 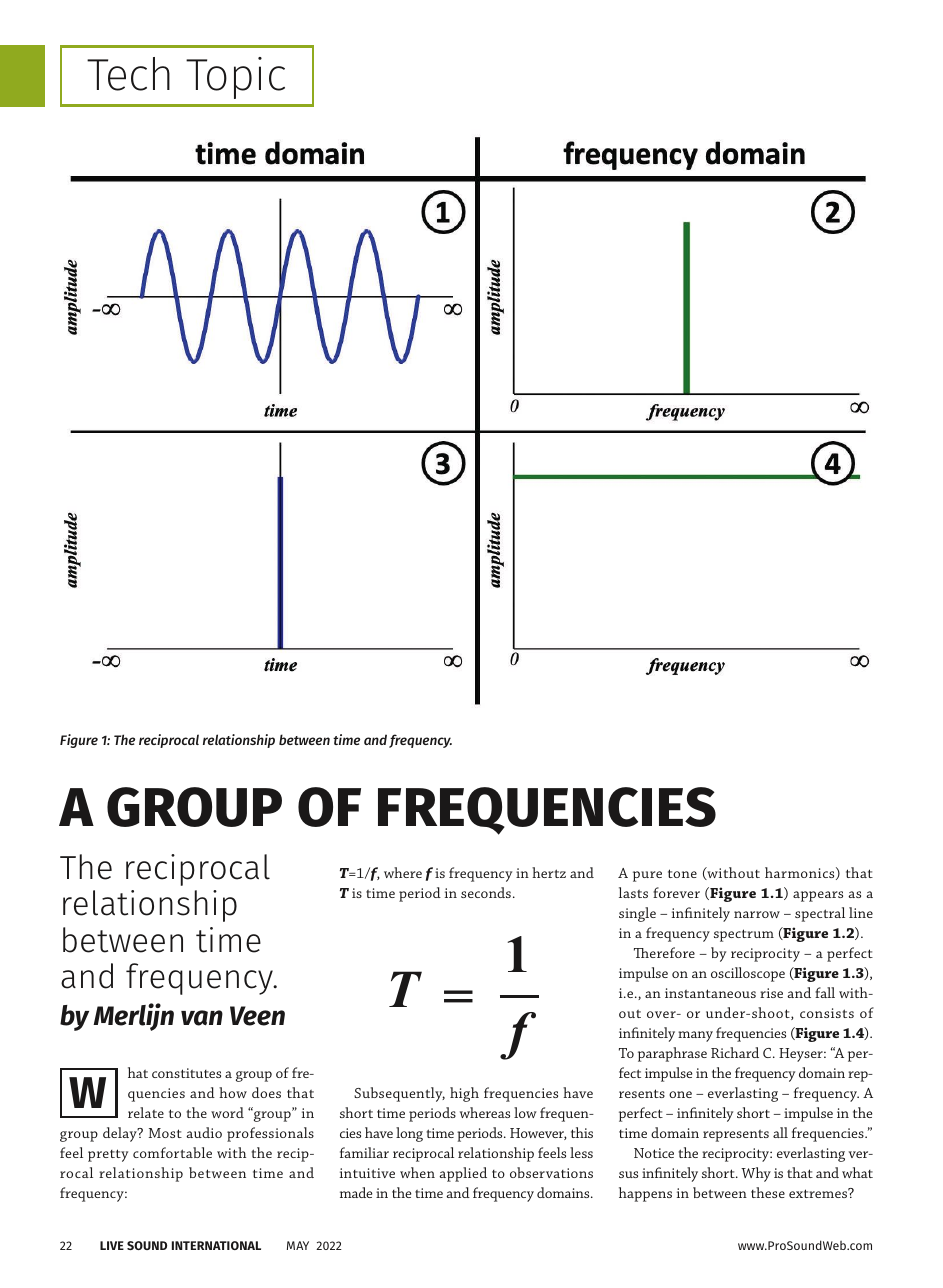 What do you see at coordinates (128, 74) in the screenshot?
I see `Tech` at bounding box center [128, 74].
